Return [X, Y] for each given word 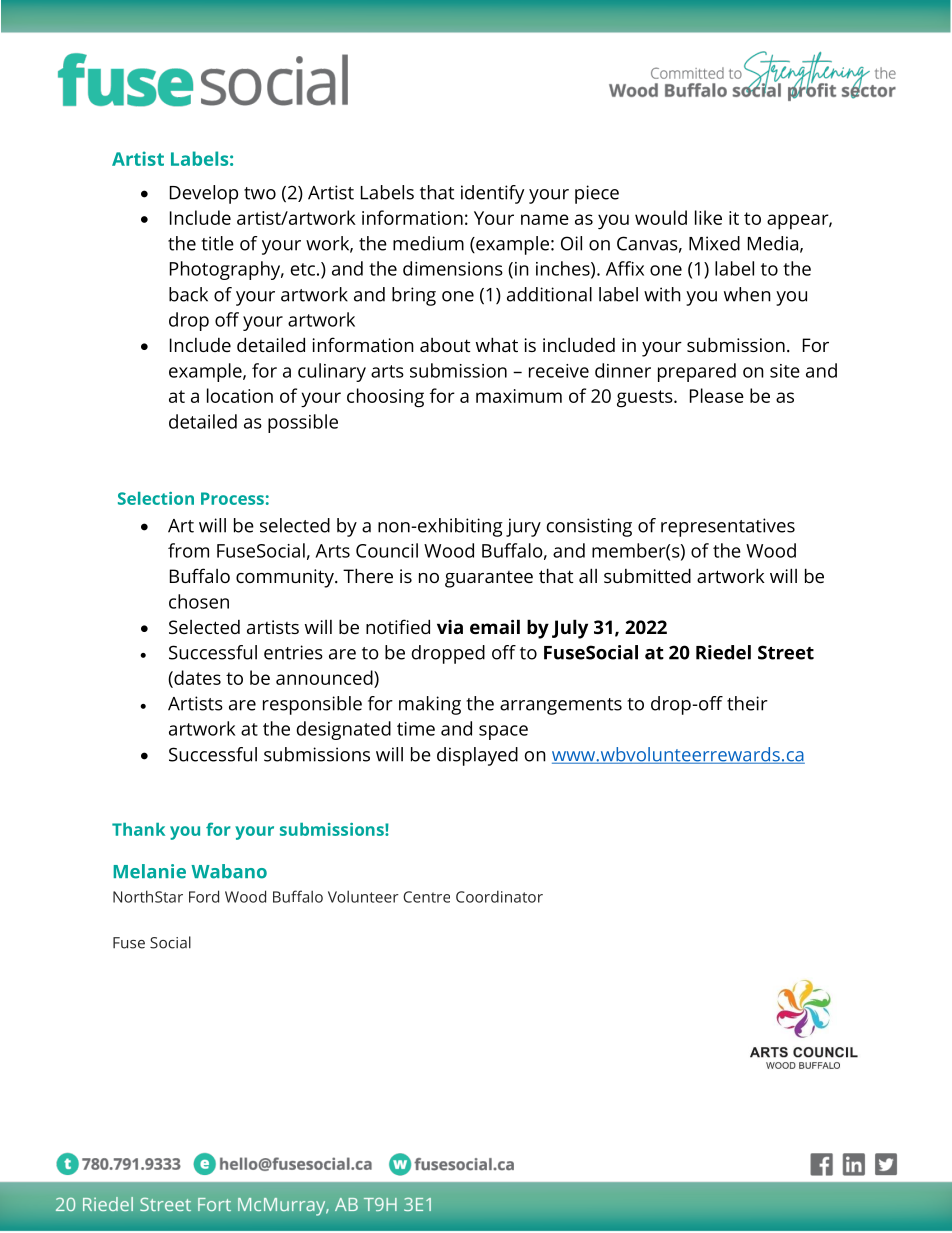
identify [492, 194]
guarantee [489, 579]
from [188, 550]
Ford [204, 896]
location [240, 395]
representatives [728, 527]
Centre [426, 897]
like [708, 217]
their [747, 703]
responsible [312, 705]
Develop [204, 194]
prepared [697, 372]
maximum [519, 396]
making [430, 705]
